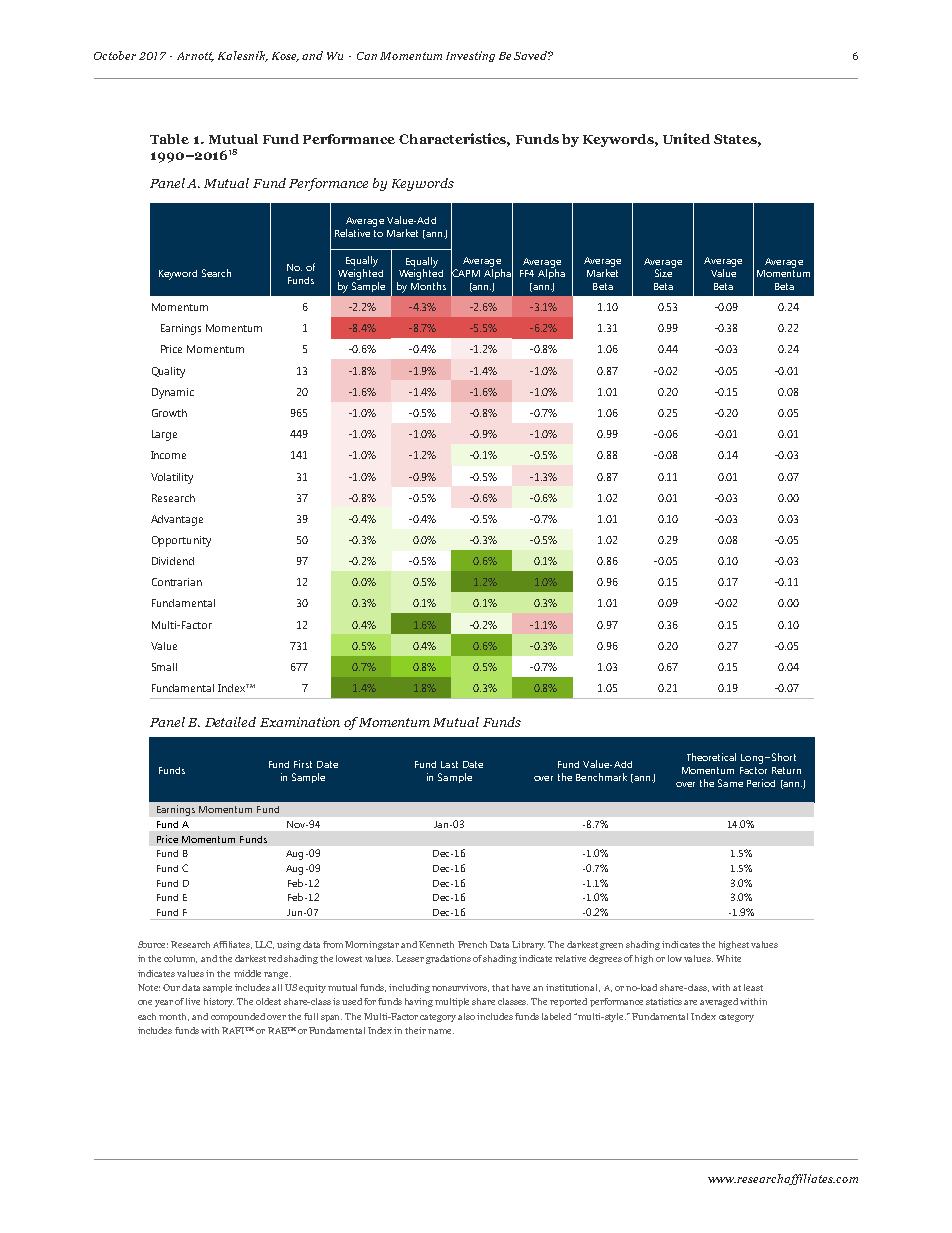  I want to click on Quality, so click(168, 372).
